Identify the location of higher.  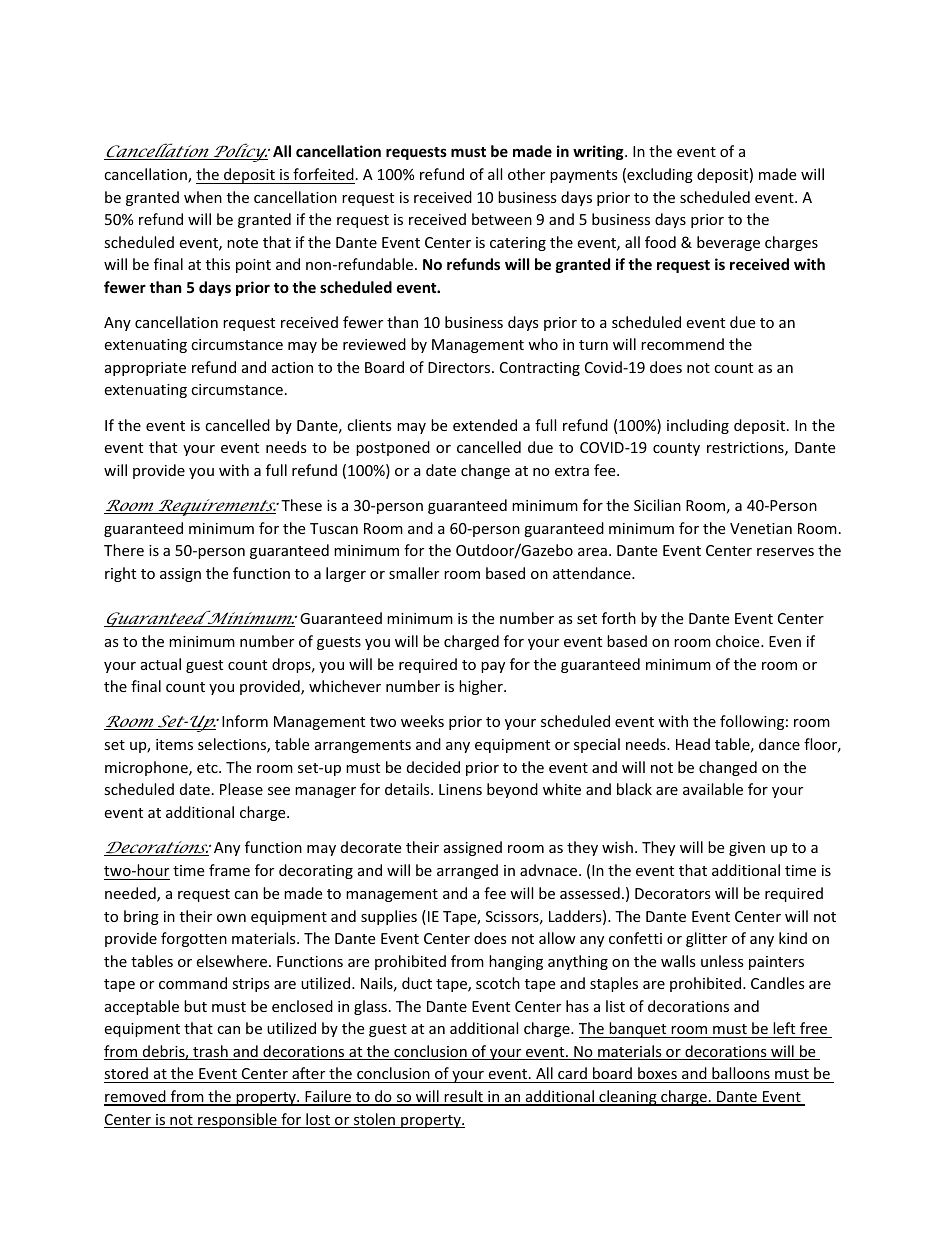
(482, 687).
